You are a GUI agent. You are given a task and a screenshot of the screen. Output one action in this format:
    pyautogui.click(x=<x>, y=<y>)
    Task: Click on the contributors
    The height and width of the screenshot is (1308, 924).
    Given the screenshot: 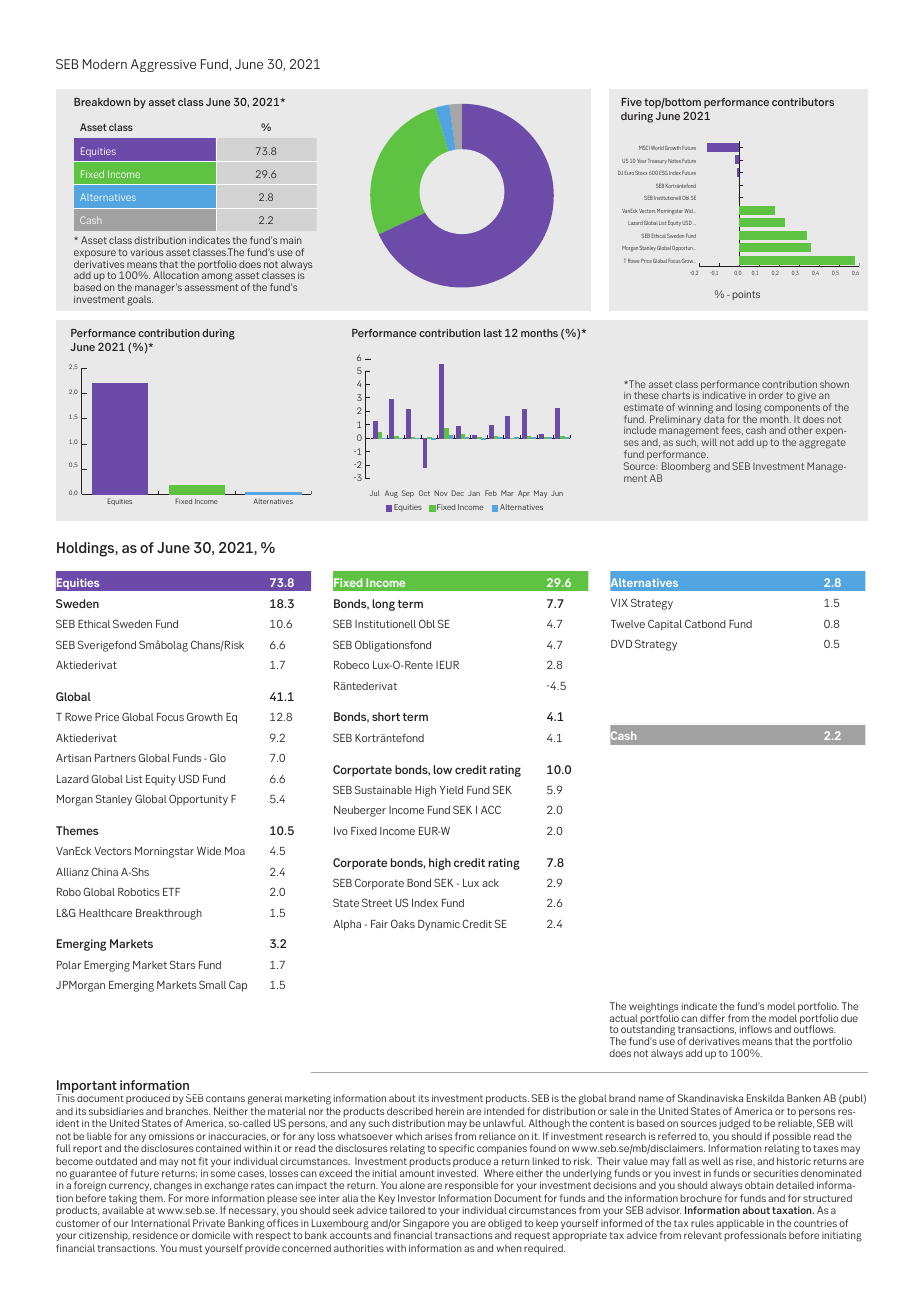 What is the action you would take?
    pyautogui.click(x=803, y=102)
